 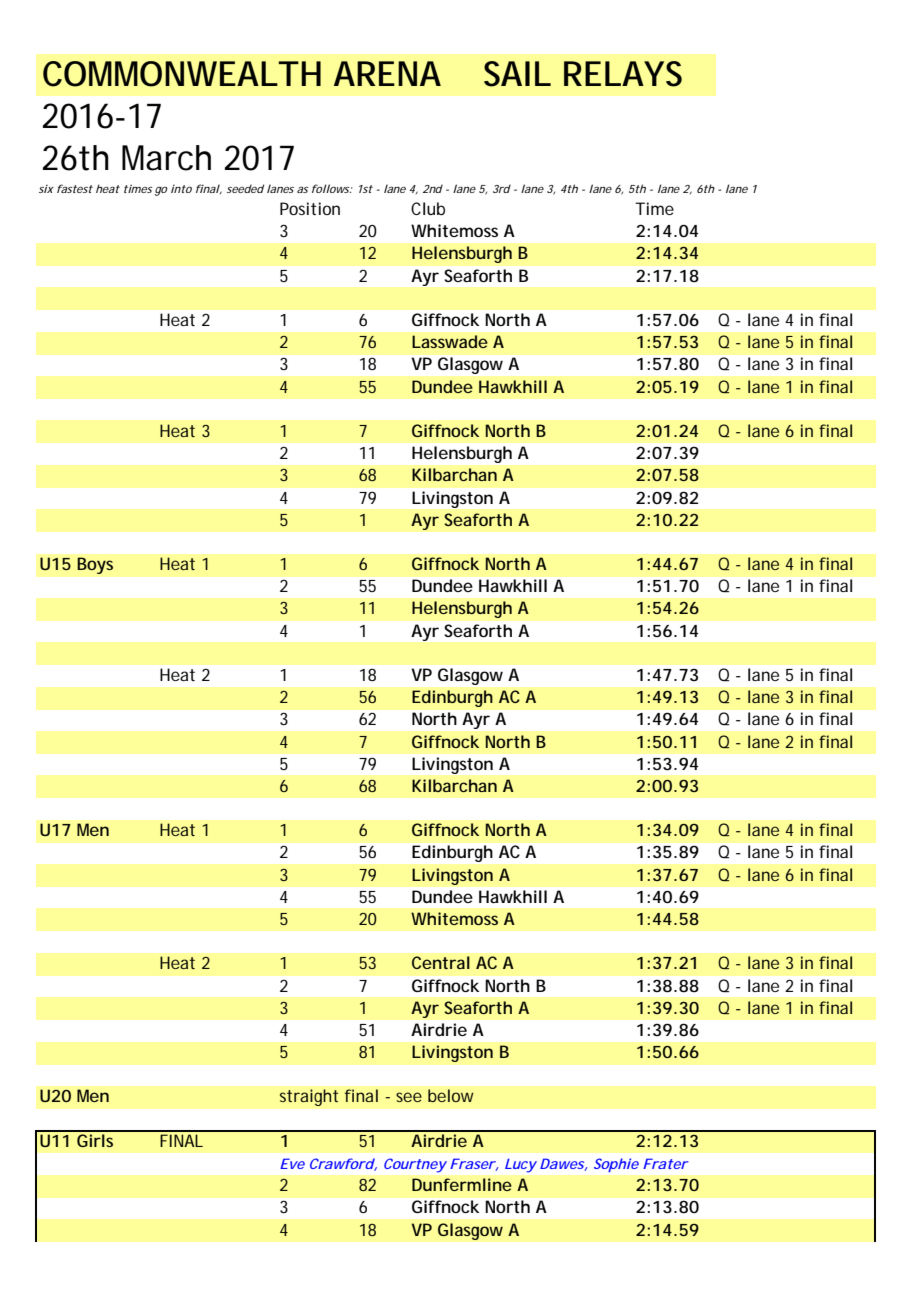 I want to click on Position, so click(x=310, y=208).
